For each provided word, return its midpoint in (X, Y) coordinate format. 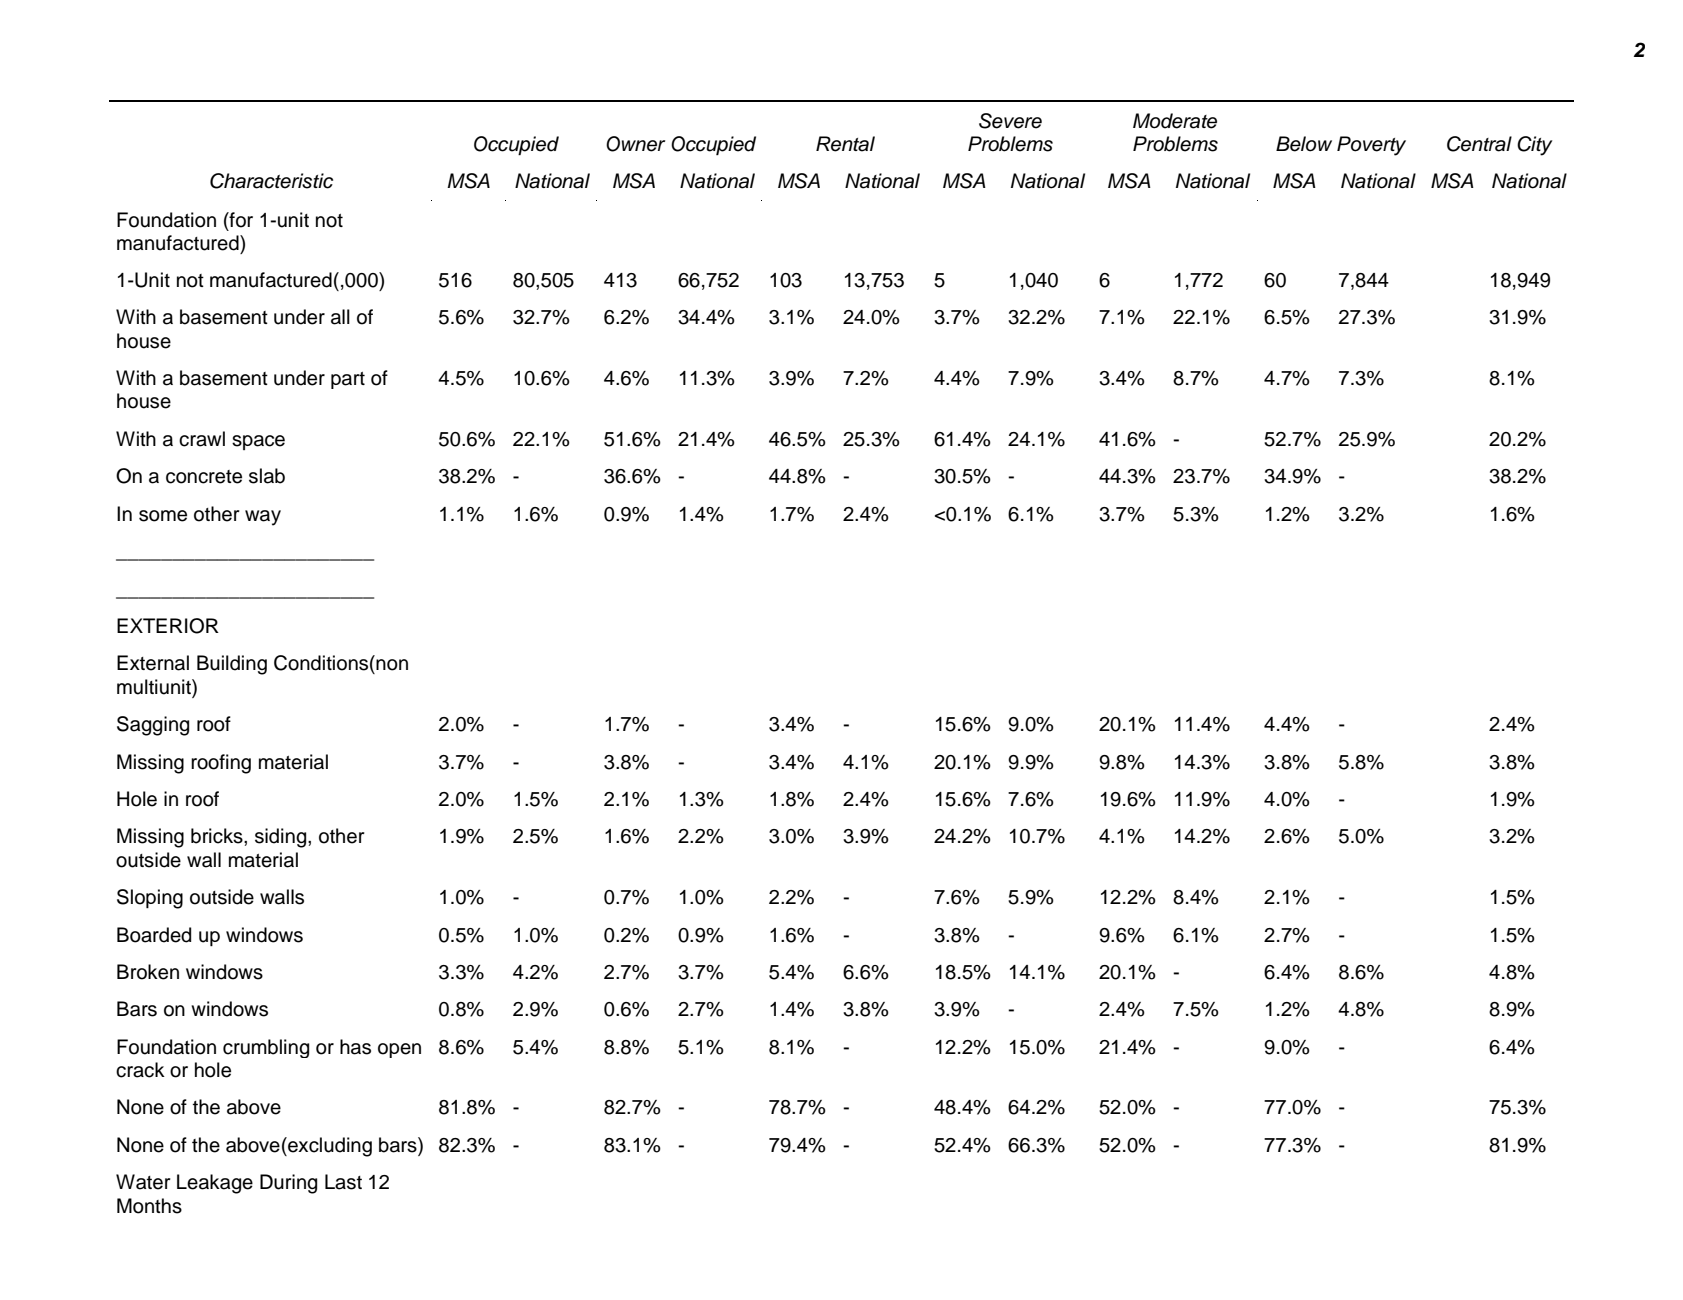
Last (343, 1182)
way (263, 518)
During (288, 1184)
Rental (845, 144)
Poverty (1371, 146)
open (399, 1050)
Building (232, 665)
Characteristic (271, 181)
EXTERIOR (168, 626)
